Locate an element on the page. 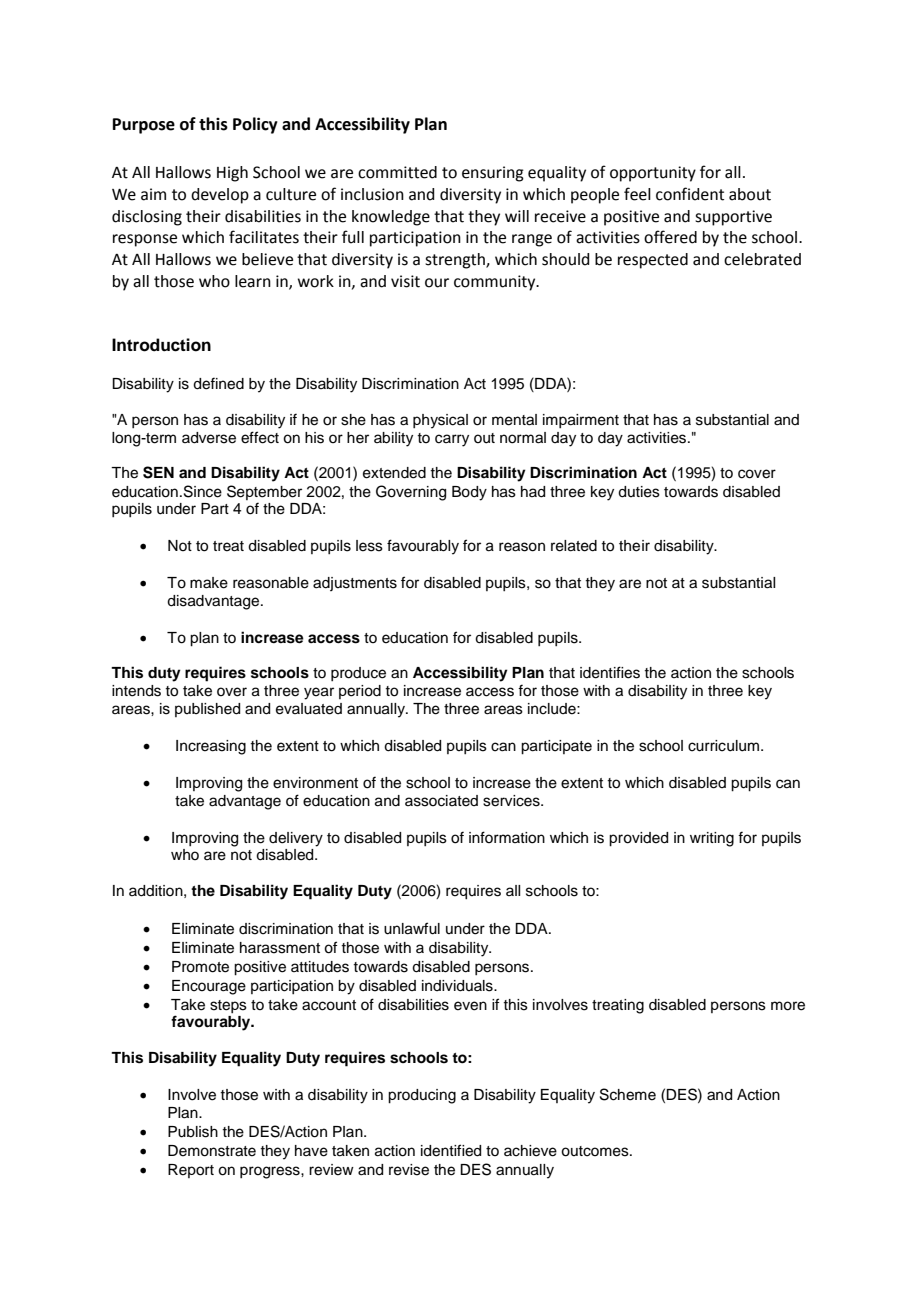 The width and height of the page is (924, 1308). September is located at coordinates (264, 492).
